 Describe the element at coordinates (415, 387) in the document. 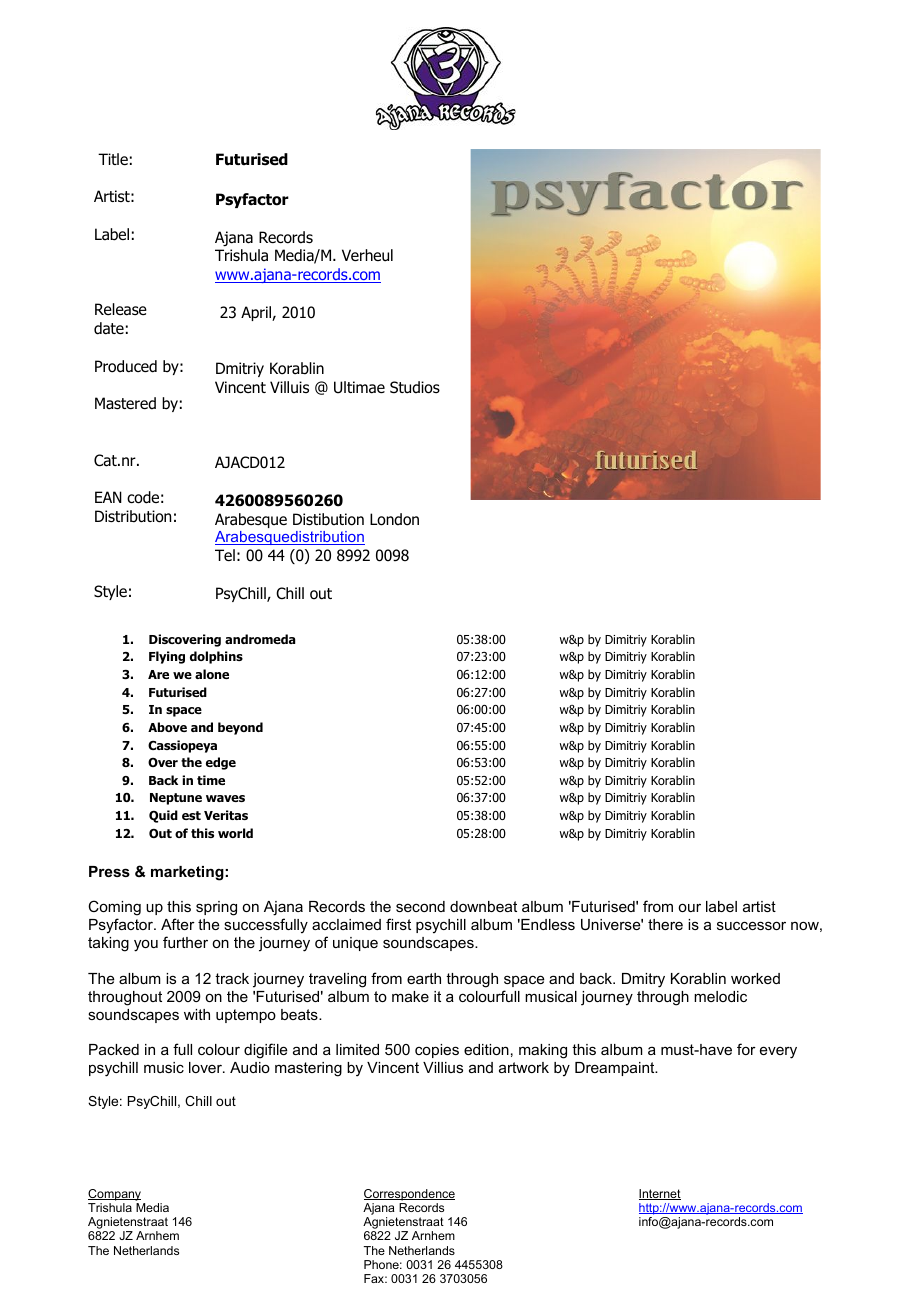

I see `Studios` at that location.
